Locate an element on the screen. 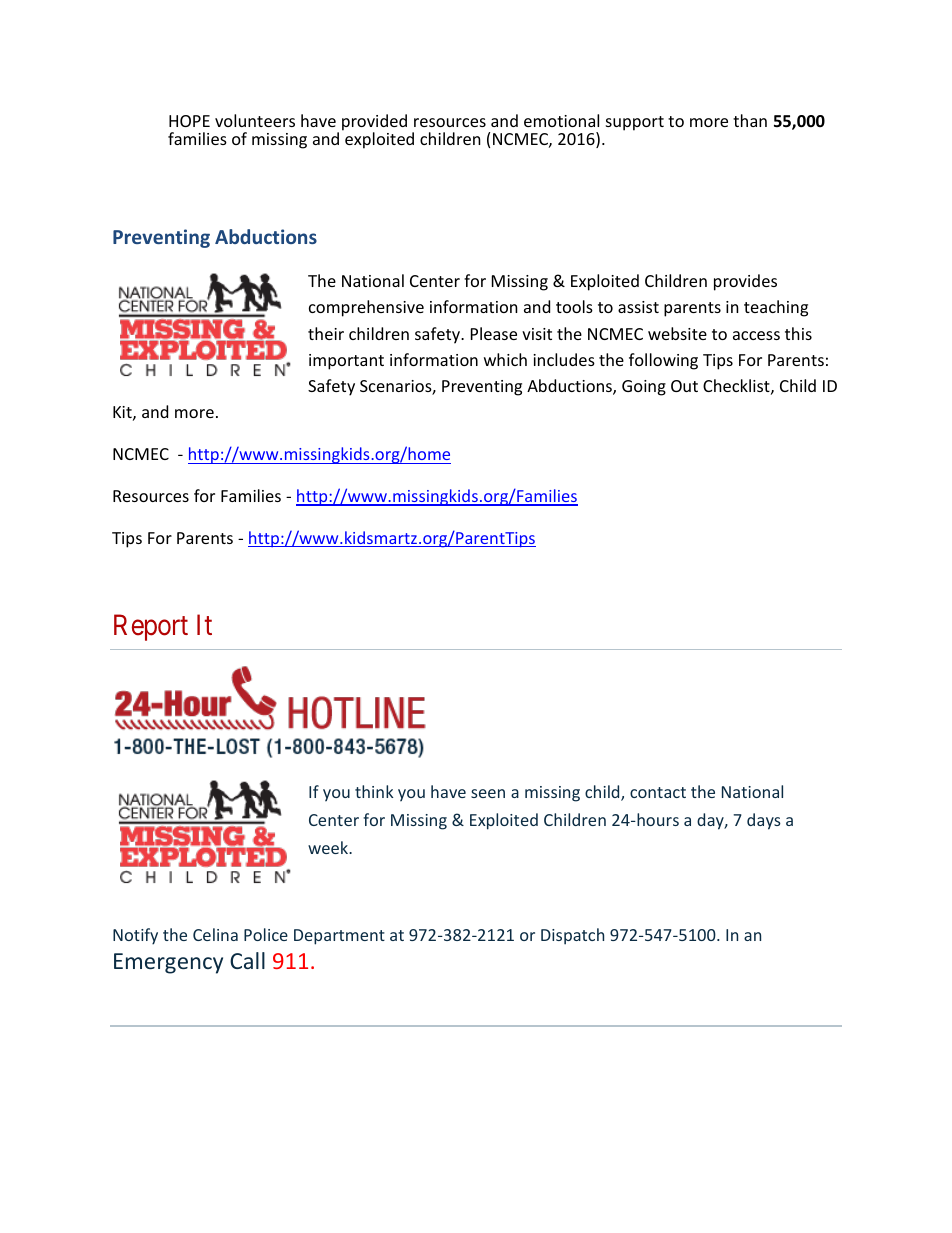 The width and height of the screenshot is (952, 1233). HOPE is located at coordinates (189, 121).
